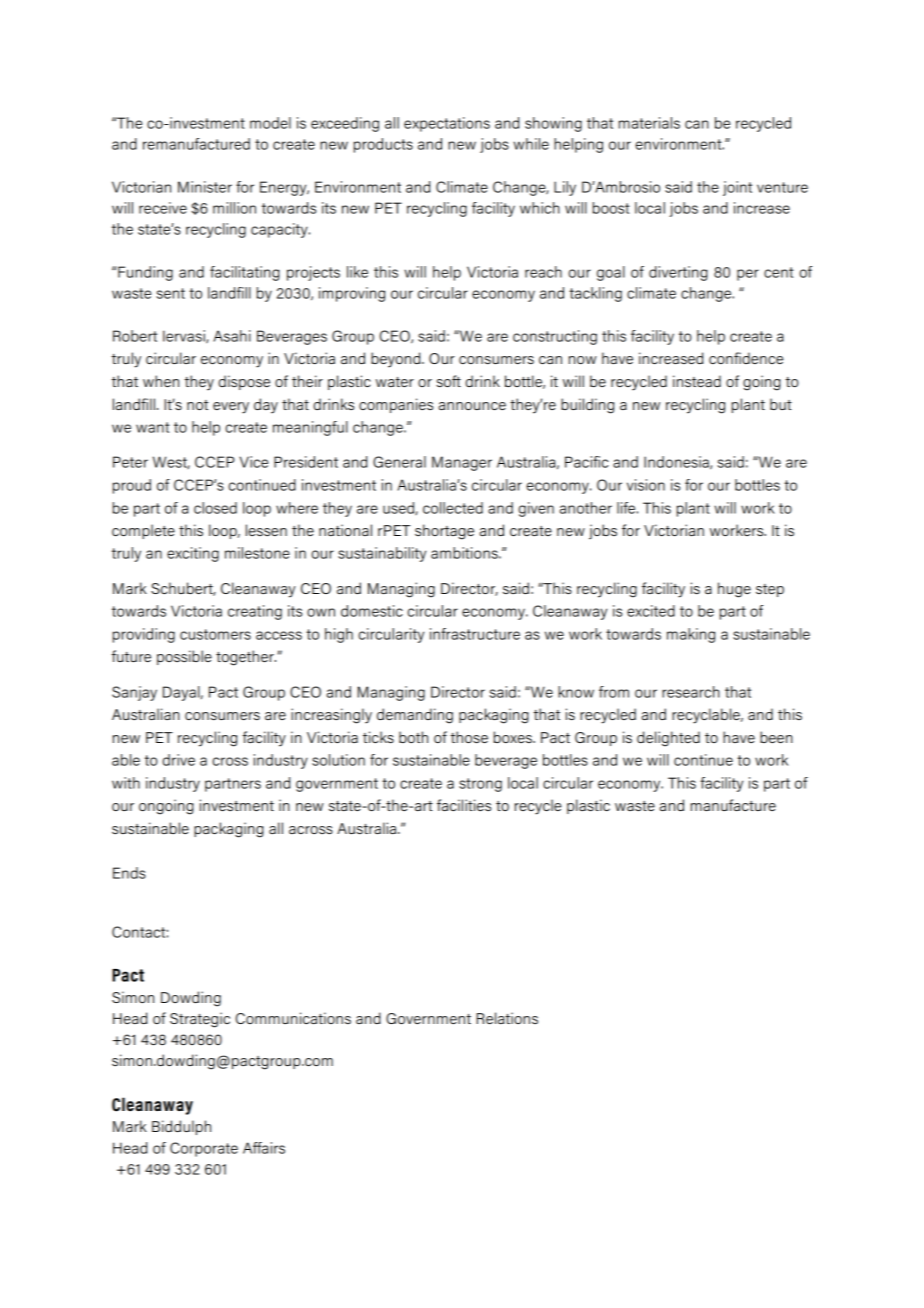 The image size is (924, 1308). I want to click on customers, so click(215, 634).
